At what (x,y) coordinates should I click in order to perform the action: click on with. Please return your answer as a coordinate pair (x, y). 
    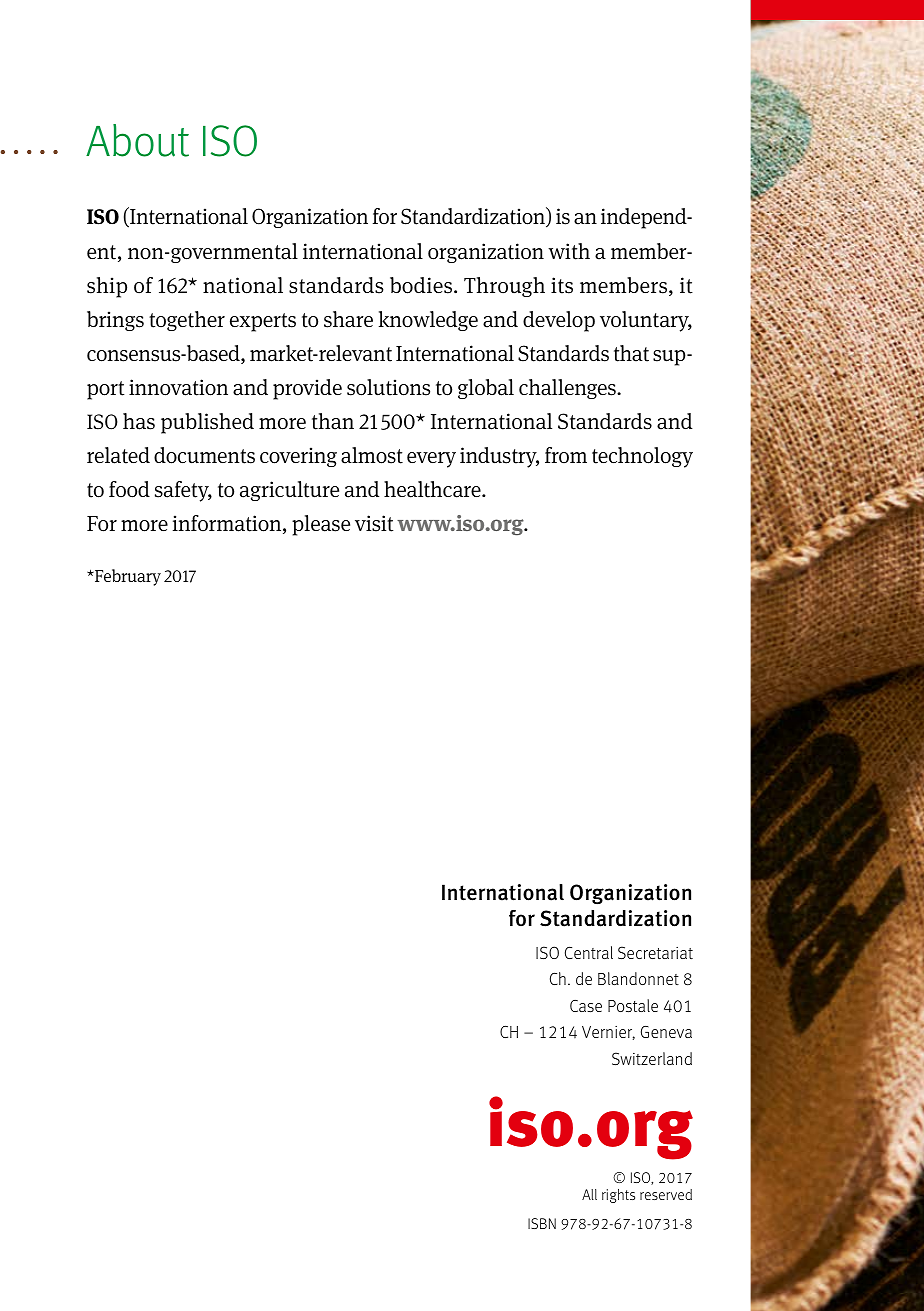
    Looking at the image, I should click on (569, 251).
